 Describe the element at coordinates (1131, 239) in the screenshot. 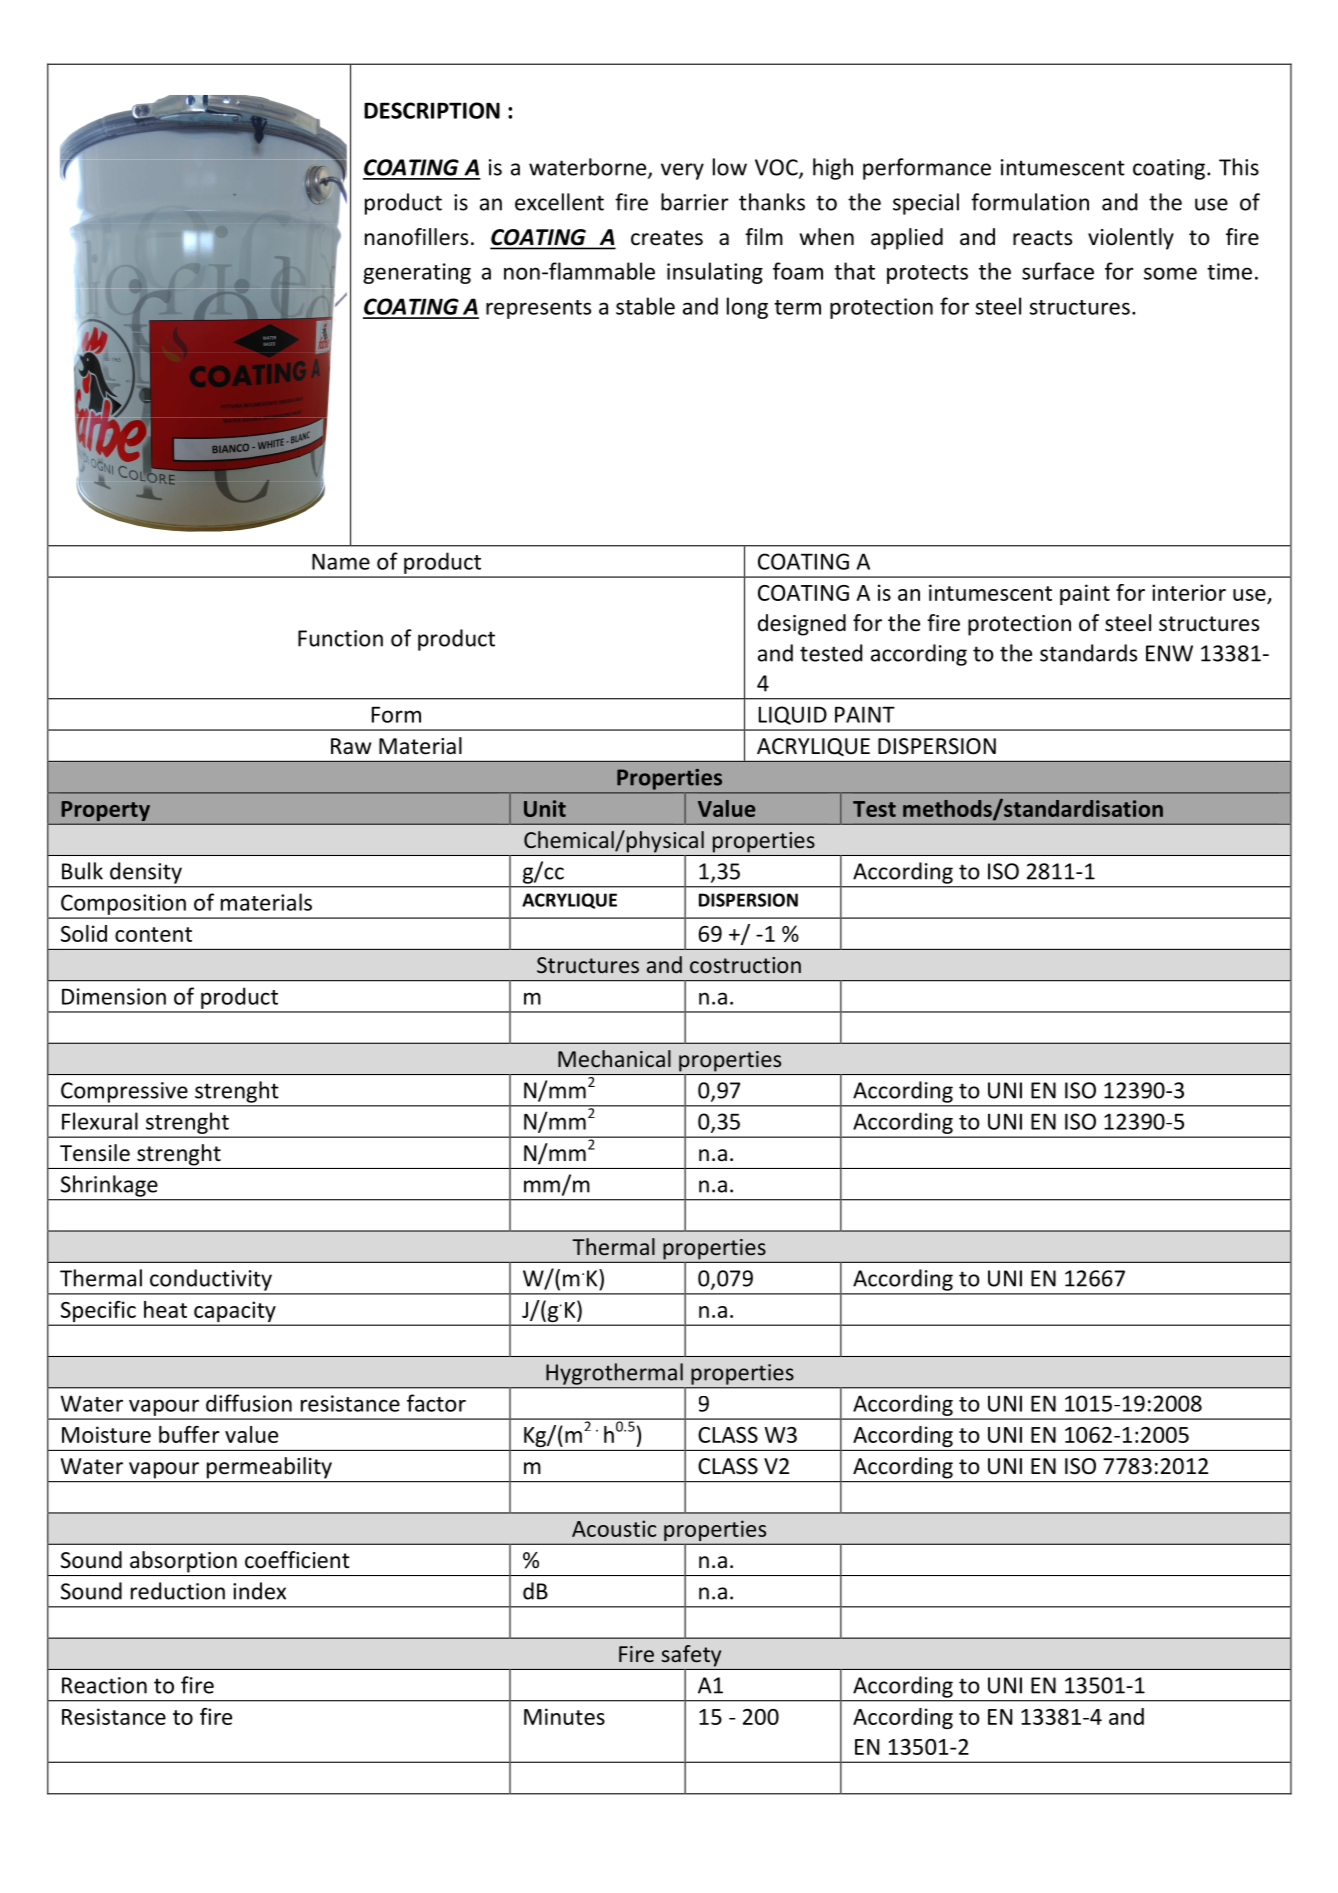

I see `violently` at that location.
